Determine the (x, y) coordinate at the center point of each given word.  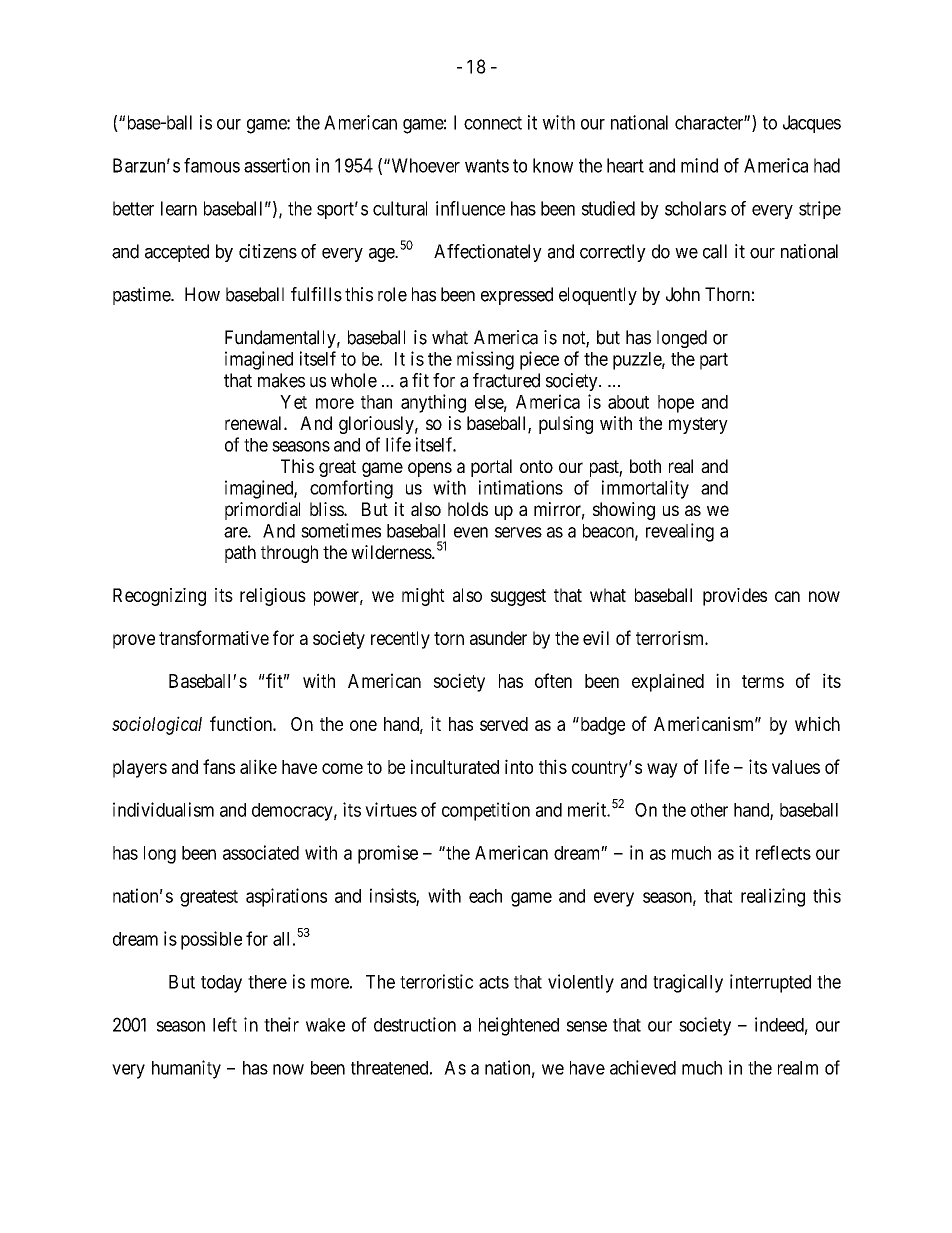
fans (219, 766)
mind (699, 165)
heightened (519, 1026)
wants (487, 166)
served (504, 724)
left (225, 1024)
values (796, 767)
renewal (255, 423)
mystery (698, 425)
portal (491, 468)
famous (212, 165)
